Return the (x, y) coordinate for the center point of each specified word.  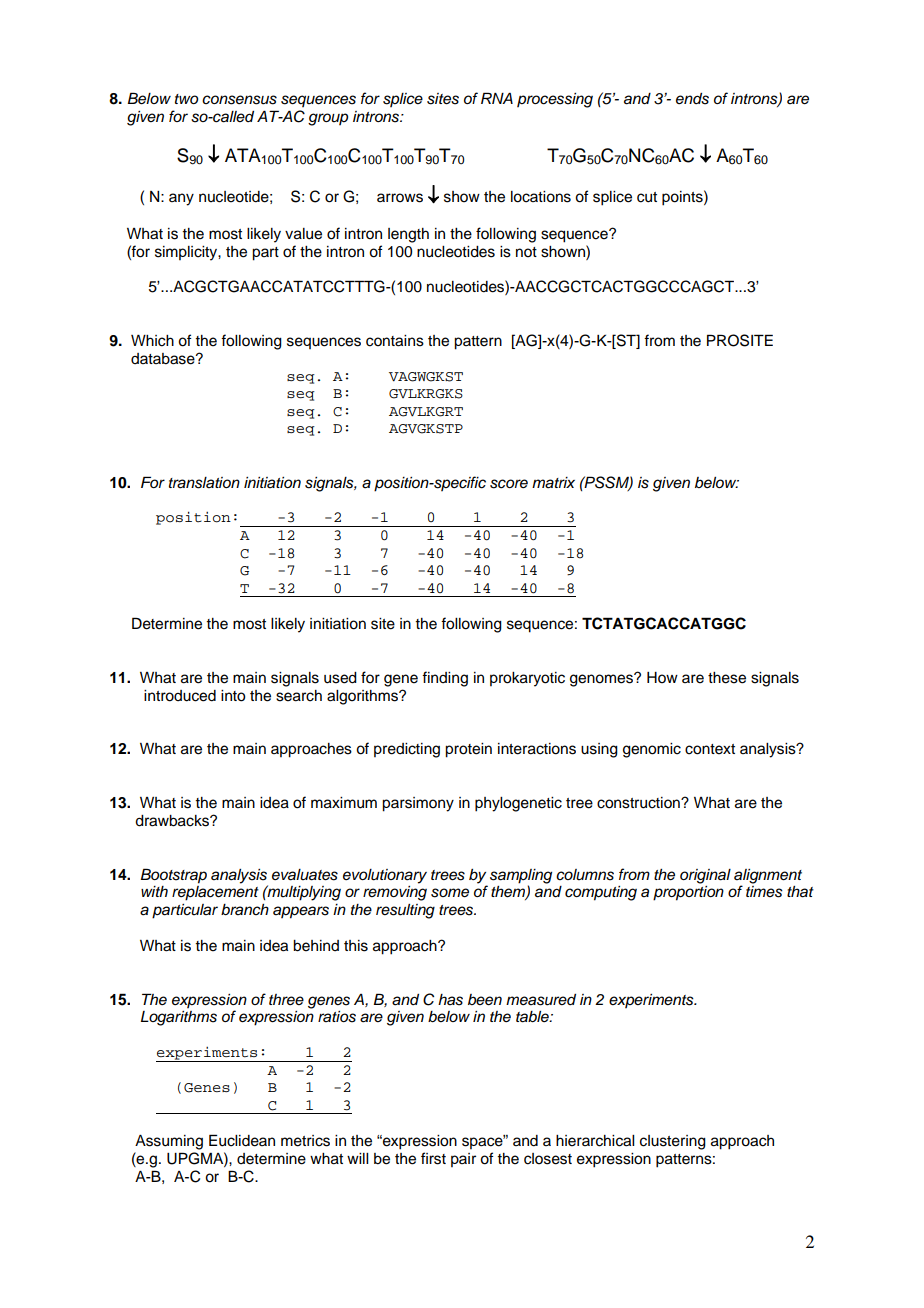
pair (463, 1160)
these (727, 678)
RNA (497, 98)
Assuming (169, 1142)
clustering (673, 1142)
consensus (239, 100)
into (233, 696)
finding (445, 679)
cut (647, 197)
